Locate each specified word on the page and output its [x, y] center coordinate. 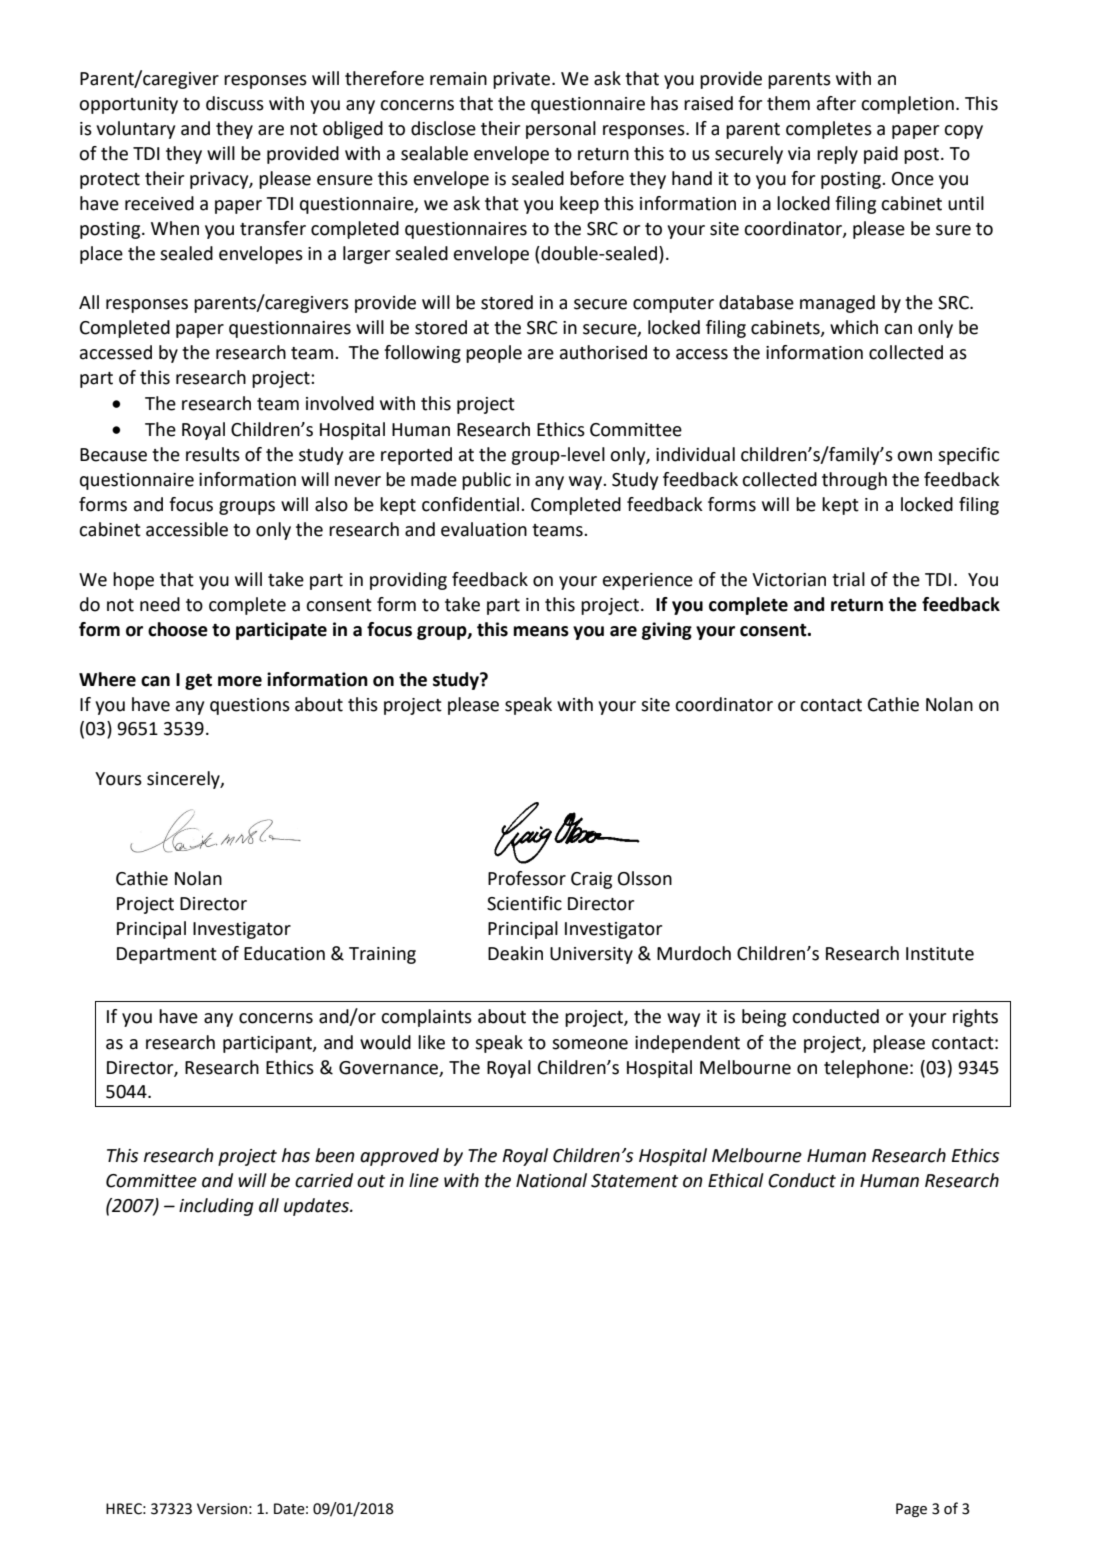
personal [561, 130]
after [836, 103]
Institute [940, 954]
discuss [235, 103]
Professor [527, 878]
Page [911, 1510]
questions [250, 706]
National [551, 1180]
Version [222, 1509]
